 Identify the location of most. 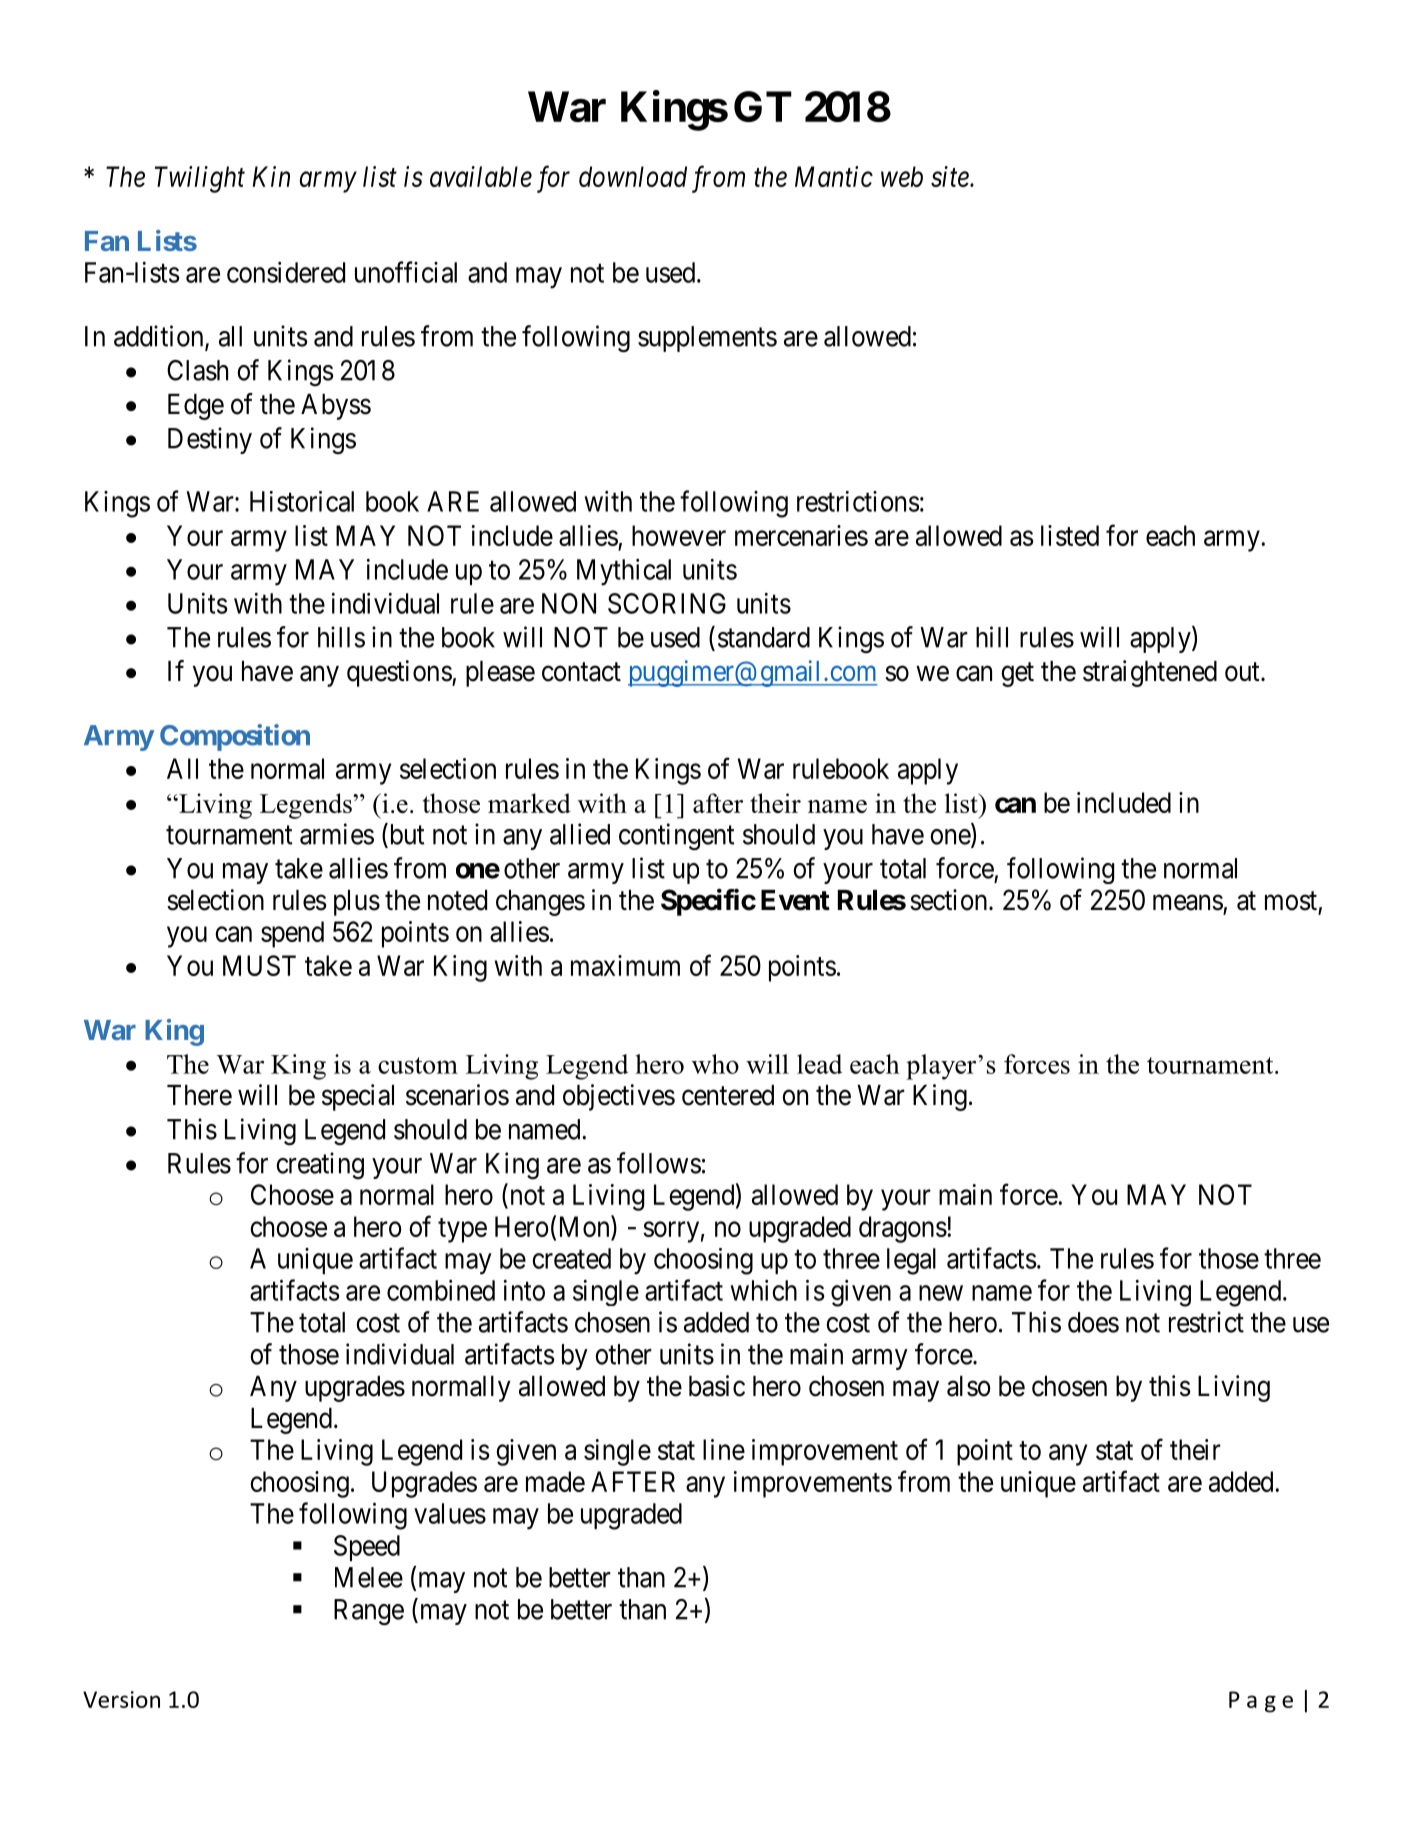
(1291, 901).
